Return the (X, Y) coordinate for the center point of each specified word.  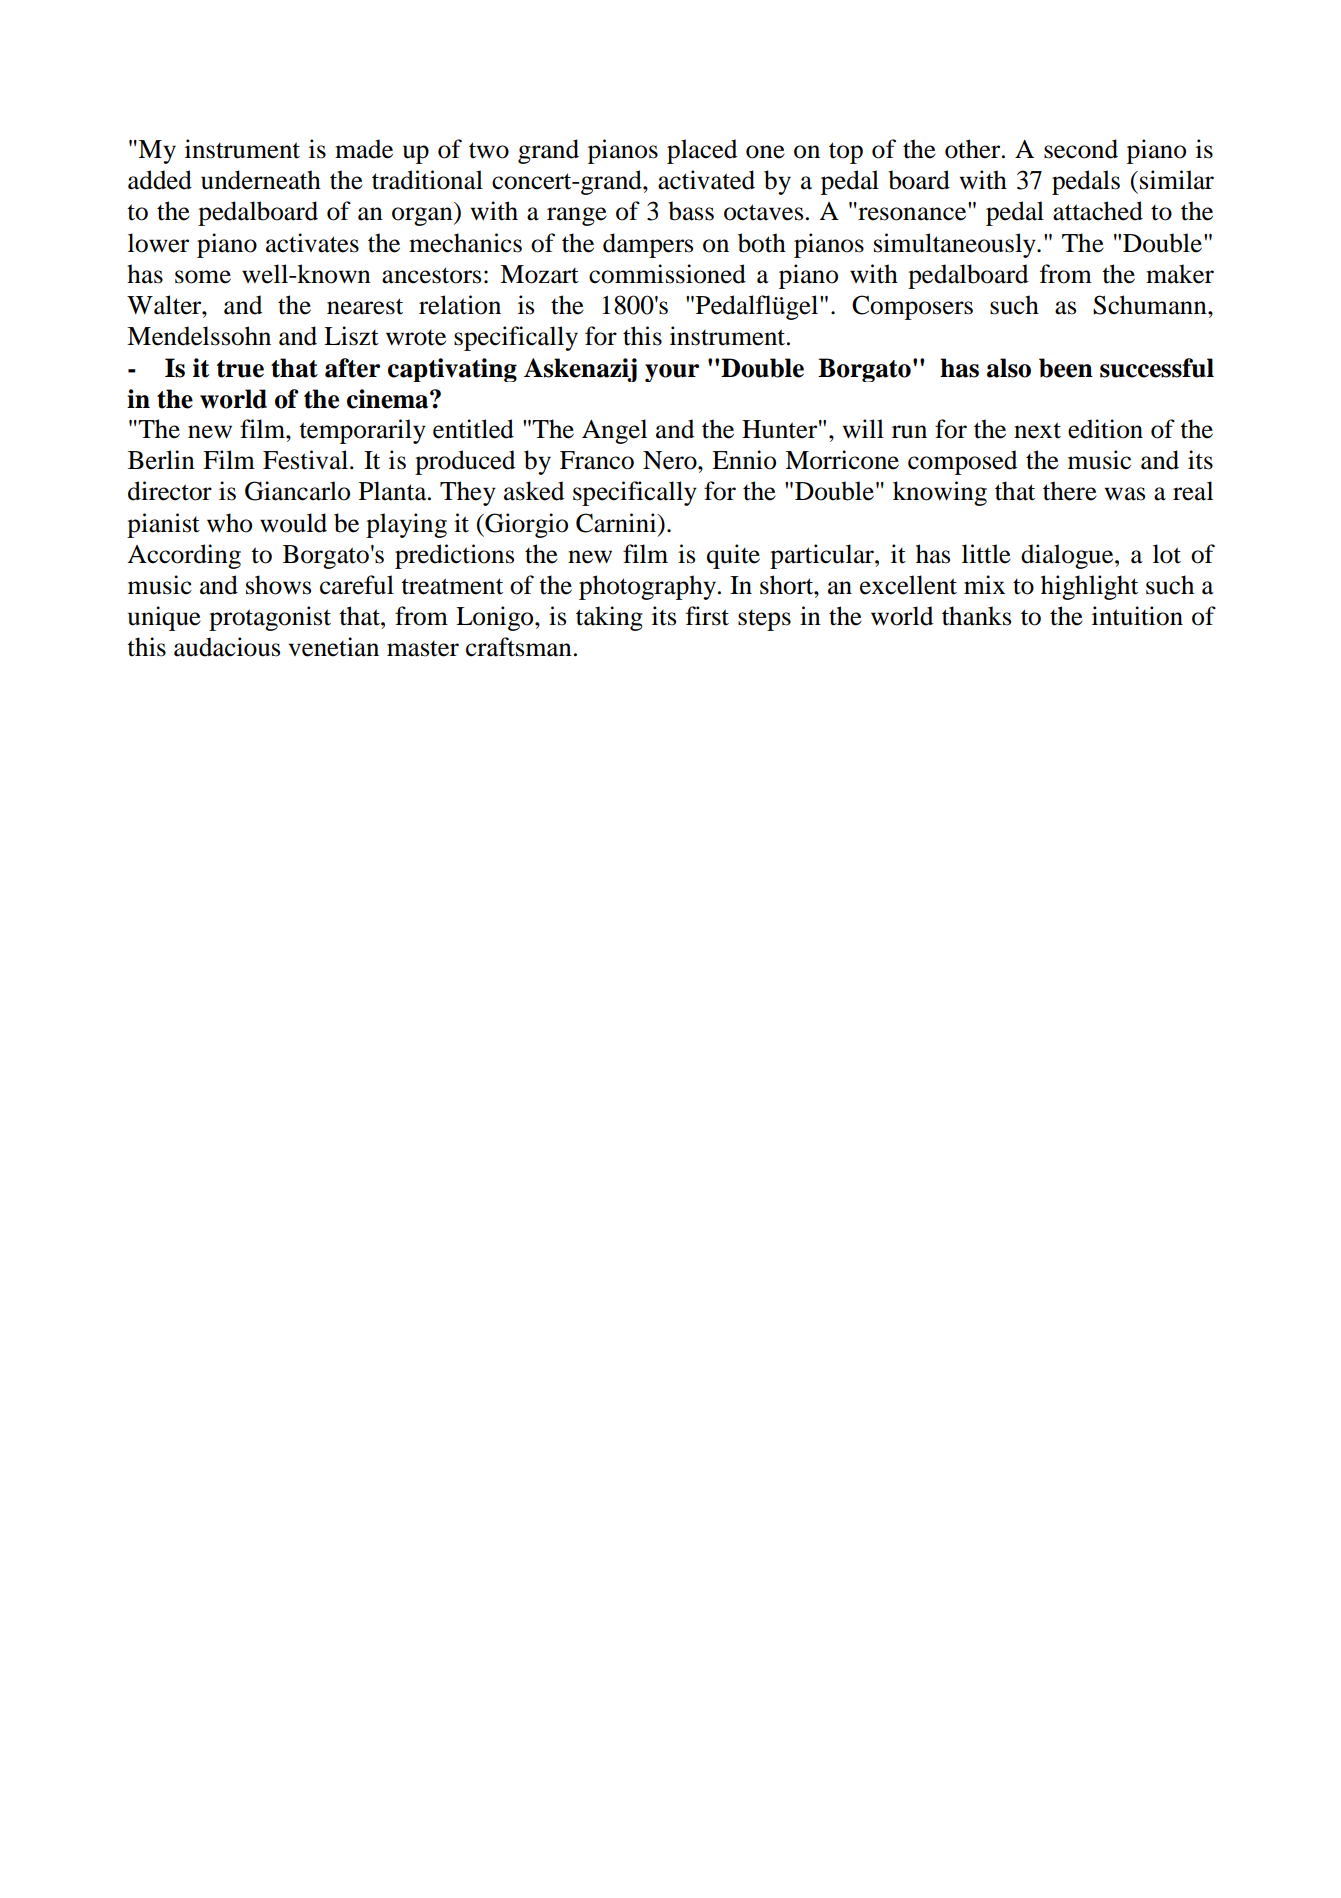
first (707, 616)
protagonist (270, 618)
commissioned (667, 274)
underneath (261, 180)
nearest (365, 306)
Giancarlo (297, 491)
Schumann (1151, 305)
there (1070, 491)
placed (702, 151)
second (1081, 149)
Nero (671, 460)
